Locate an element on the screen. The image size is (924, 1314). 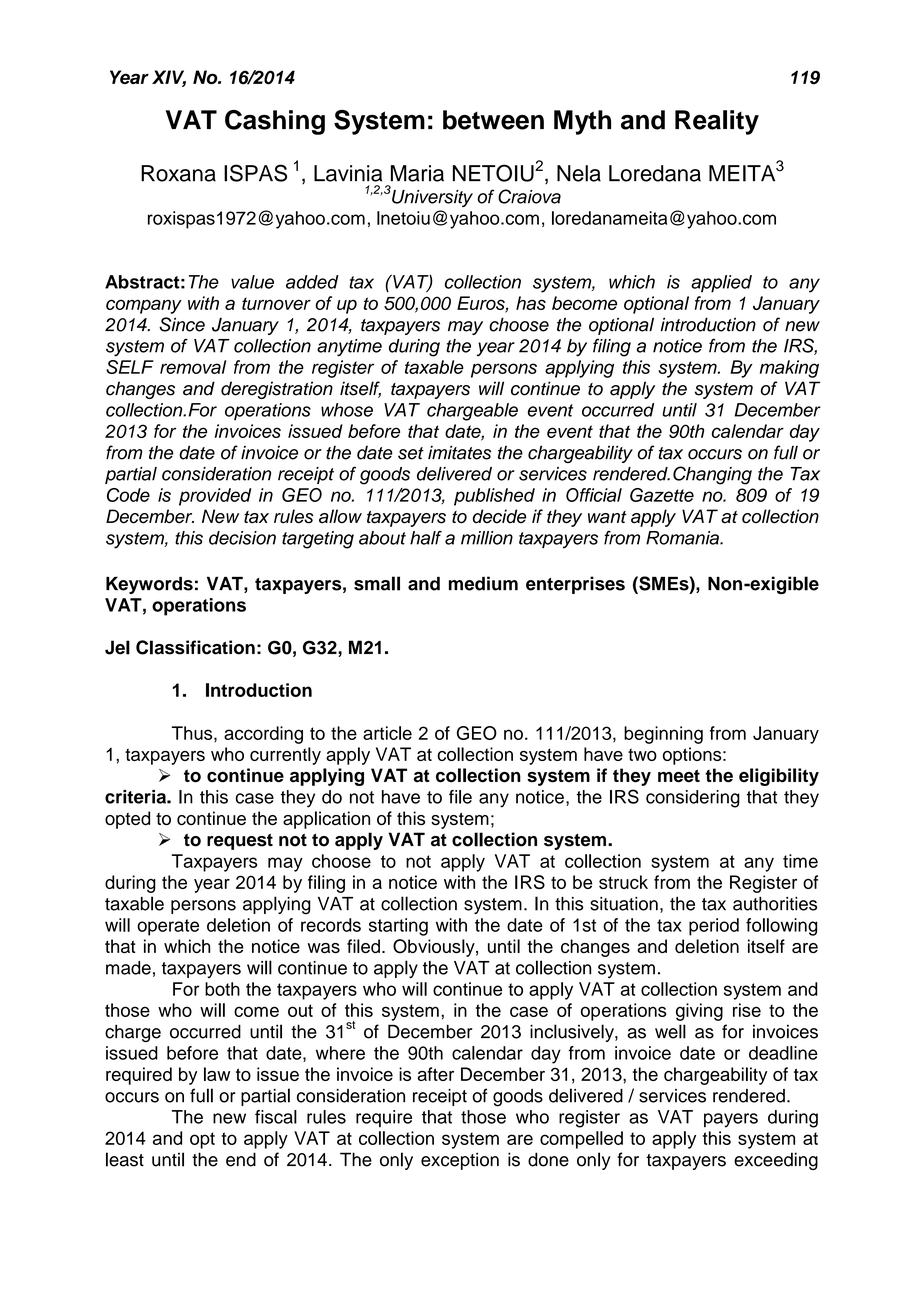
XIV is located at coordinates (169, 78).
